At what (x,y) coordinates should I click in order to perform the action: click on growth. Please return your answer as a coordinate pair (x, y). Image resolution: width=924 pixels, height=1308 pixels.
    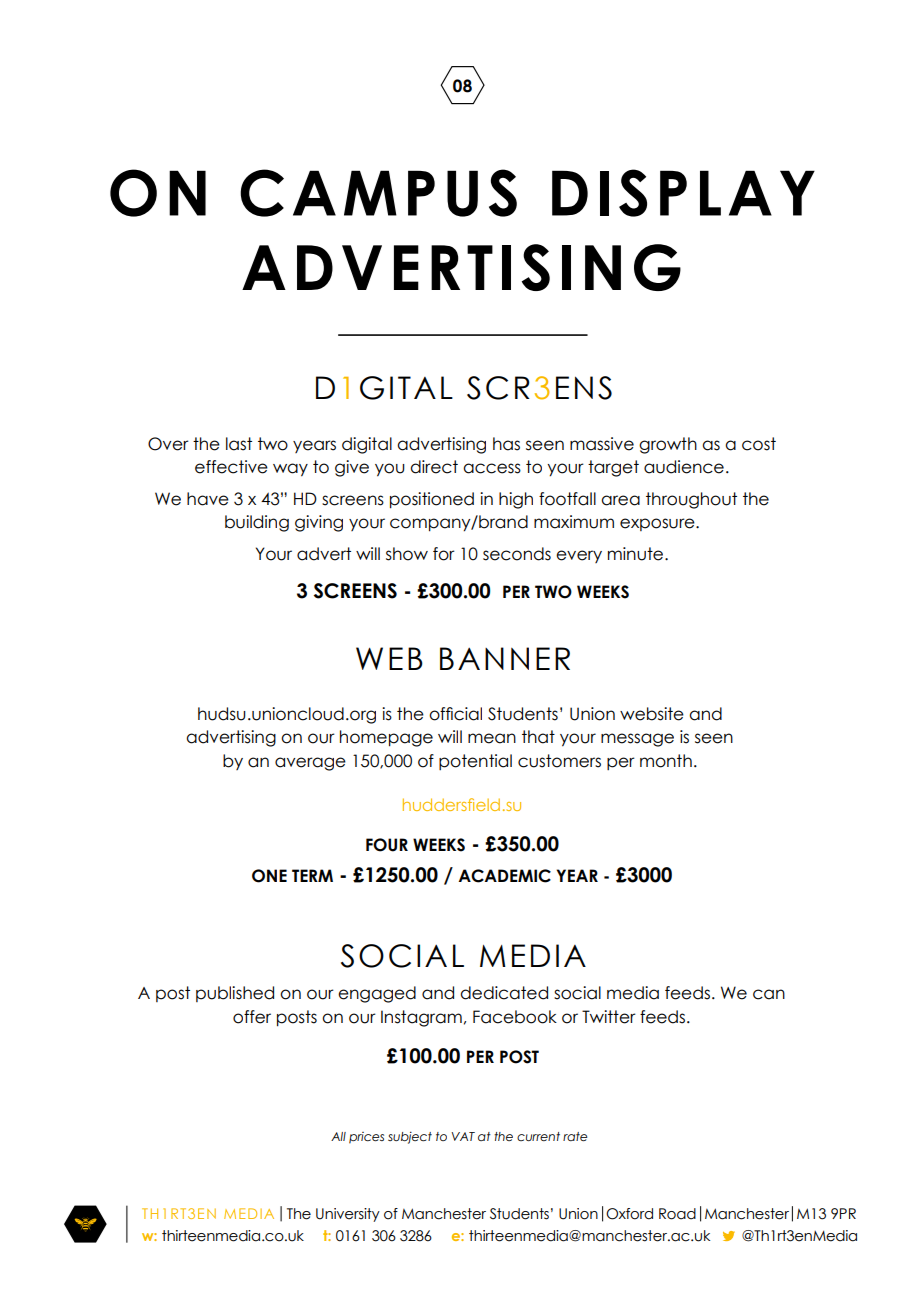
    Looking at the image, I should click on (668, 445).
